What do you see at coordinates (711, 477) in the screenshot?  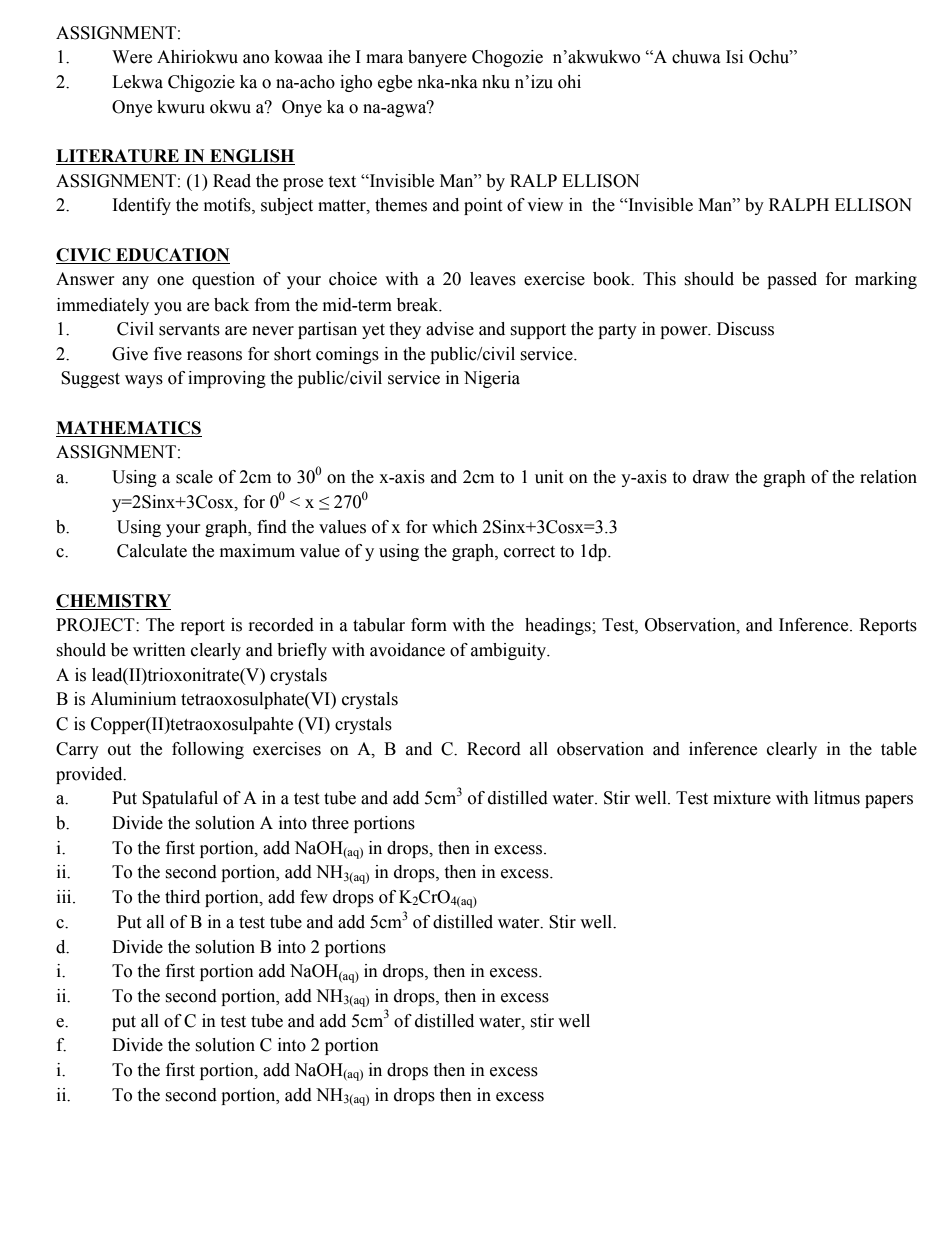 I see `draw` at bounding box center [711, 477].
